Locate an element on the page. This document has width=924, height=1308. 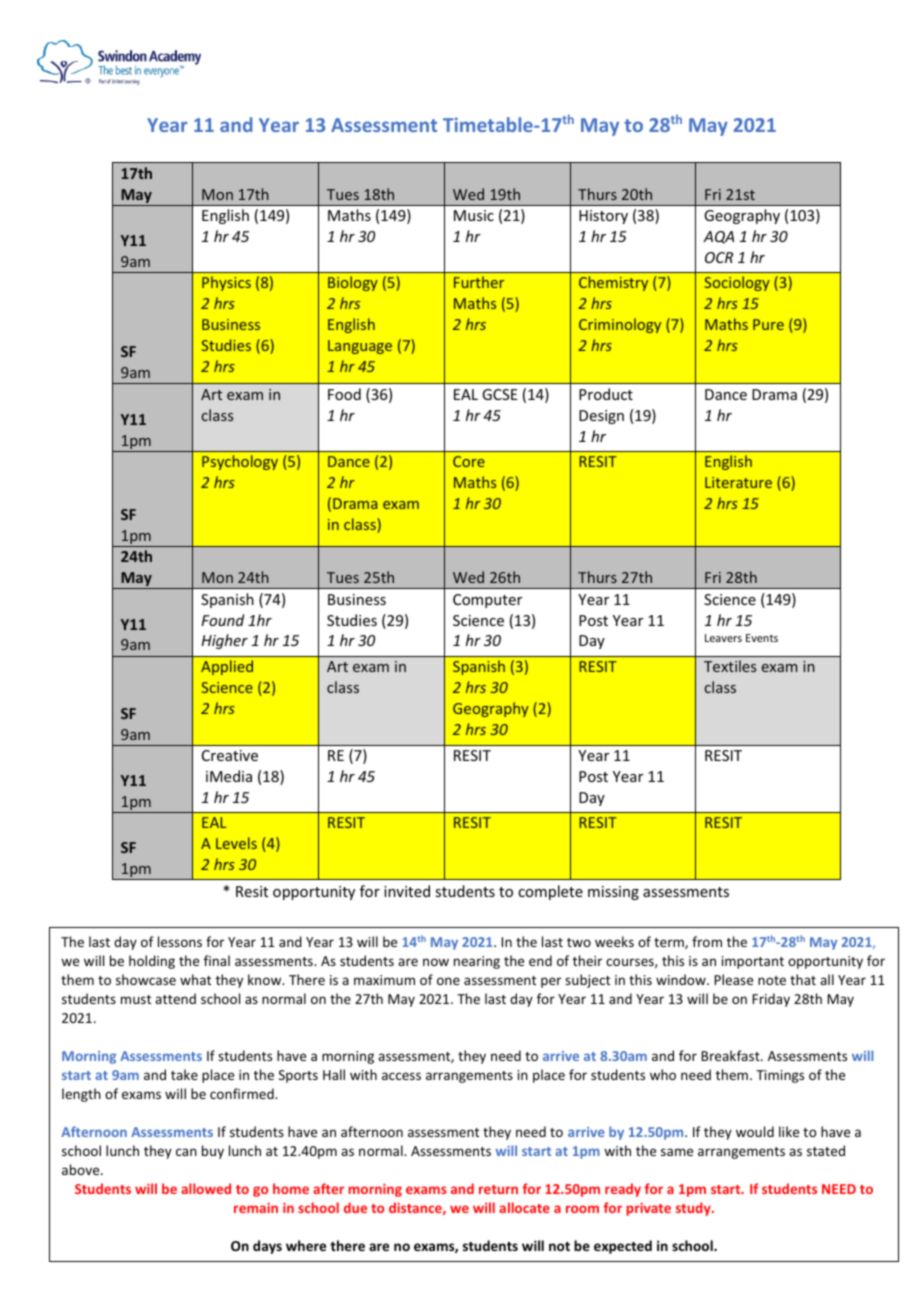
Psychology is located at coordinates (240, 462).
